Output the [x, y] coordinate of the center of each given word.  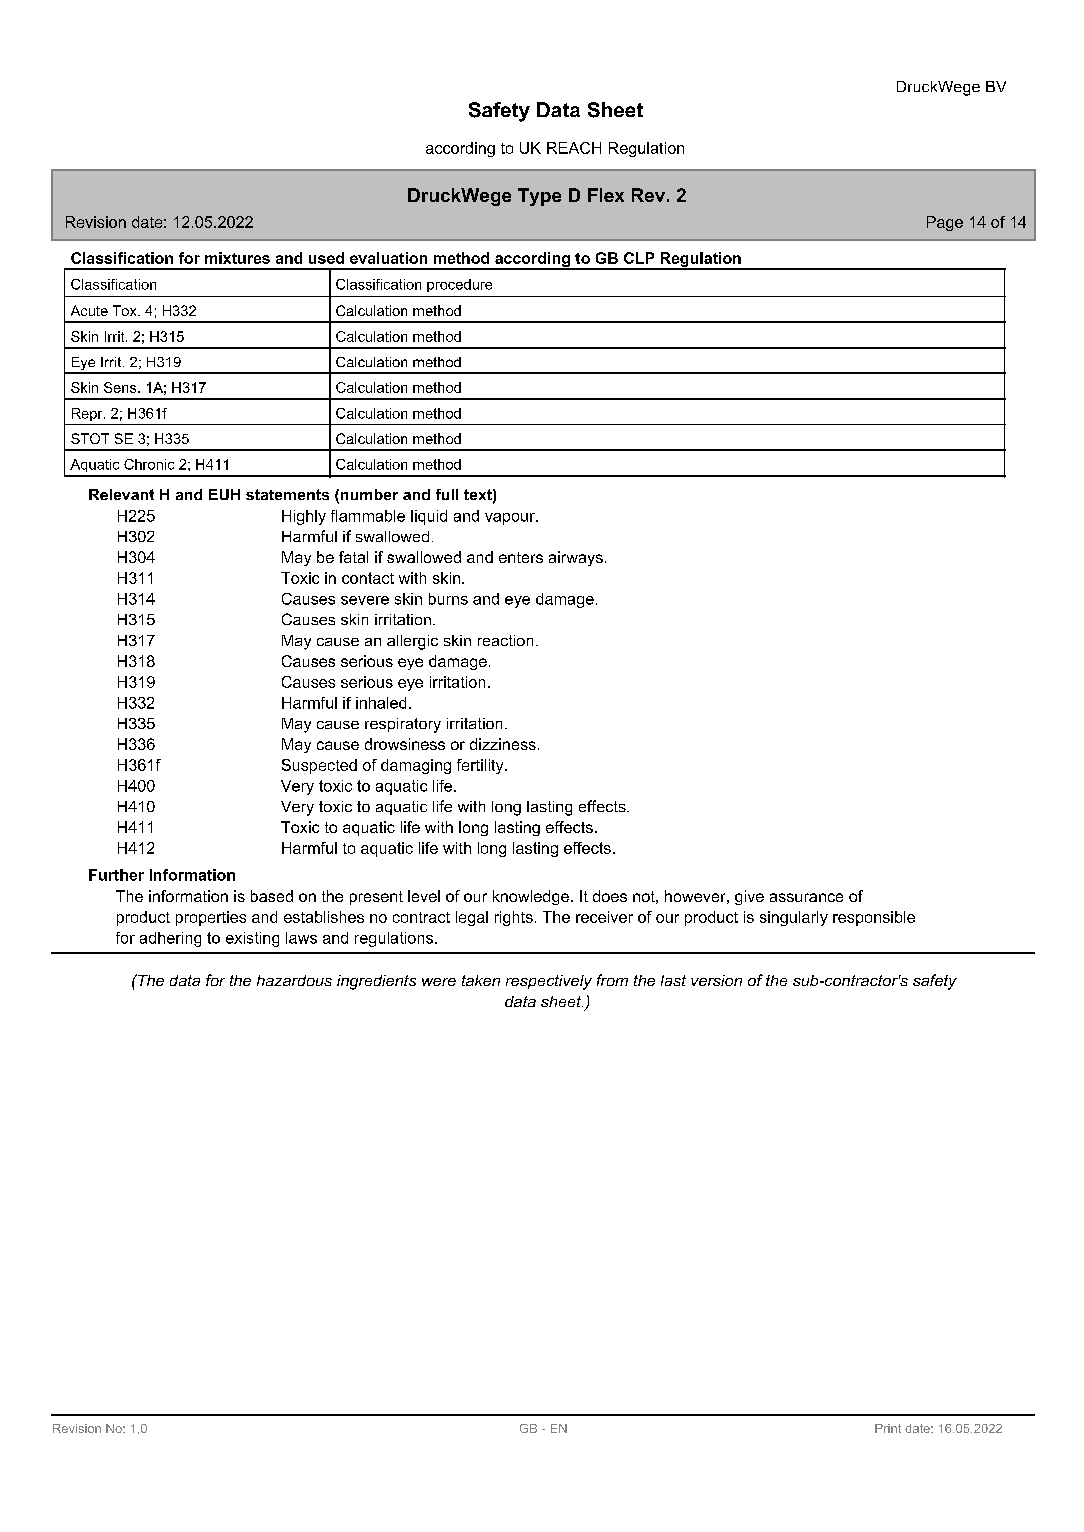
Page [945, 223]
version [716, 980]
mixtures [237, 258]
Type [539, 197]
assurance [806, 897]
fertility [481, 766]
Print [888, 1428]
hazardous [294, 980]
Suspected [319, 766]
